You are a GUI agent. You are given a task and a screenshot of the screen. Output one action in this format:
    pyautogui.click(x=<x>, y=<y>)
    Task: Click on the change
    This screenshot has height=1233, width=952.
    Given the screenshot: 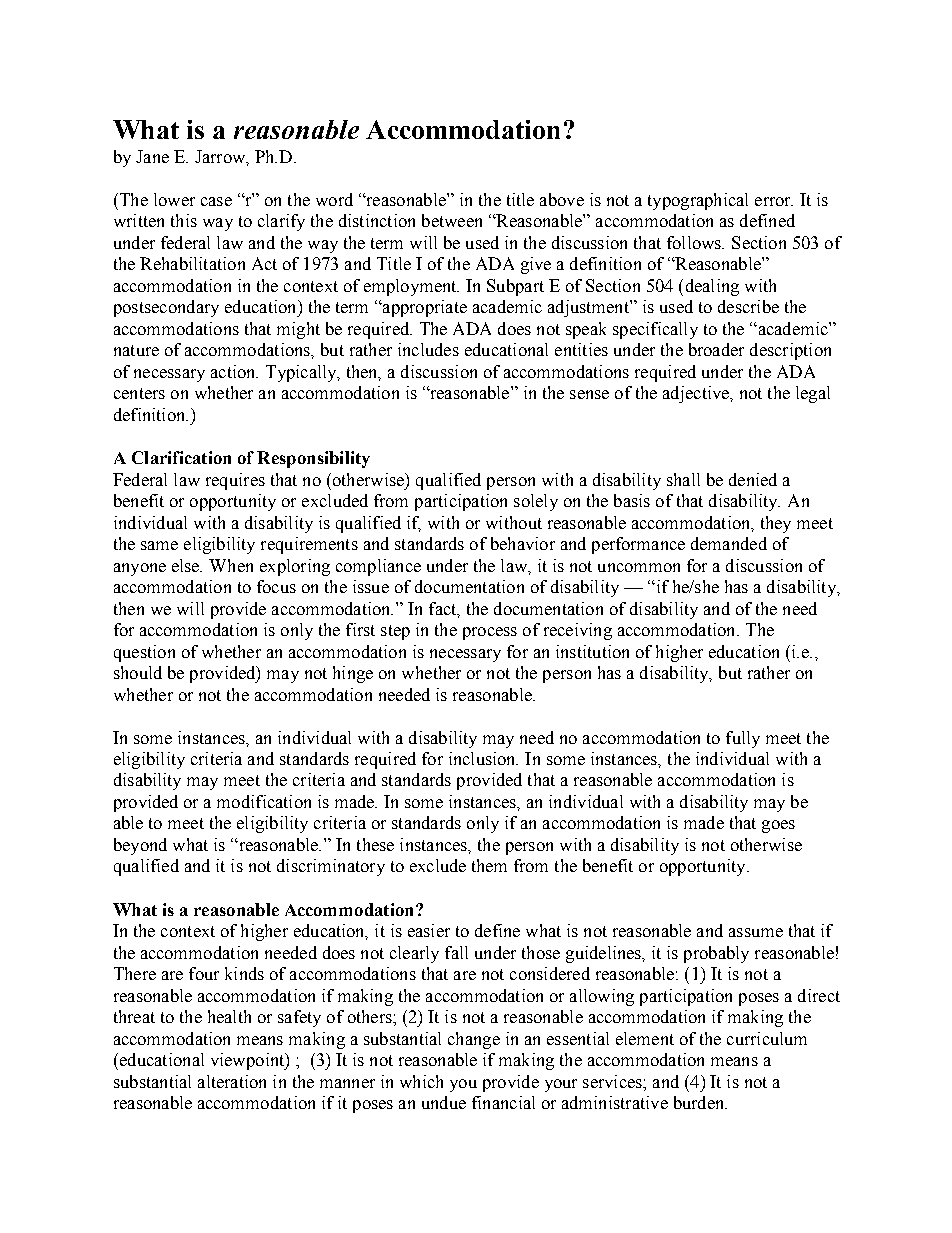 What is the action you would take?
    pyautogui.click(x=474, y=1040)
